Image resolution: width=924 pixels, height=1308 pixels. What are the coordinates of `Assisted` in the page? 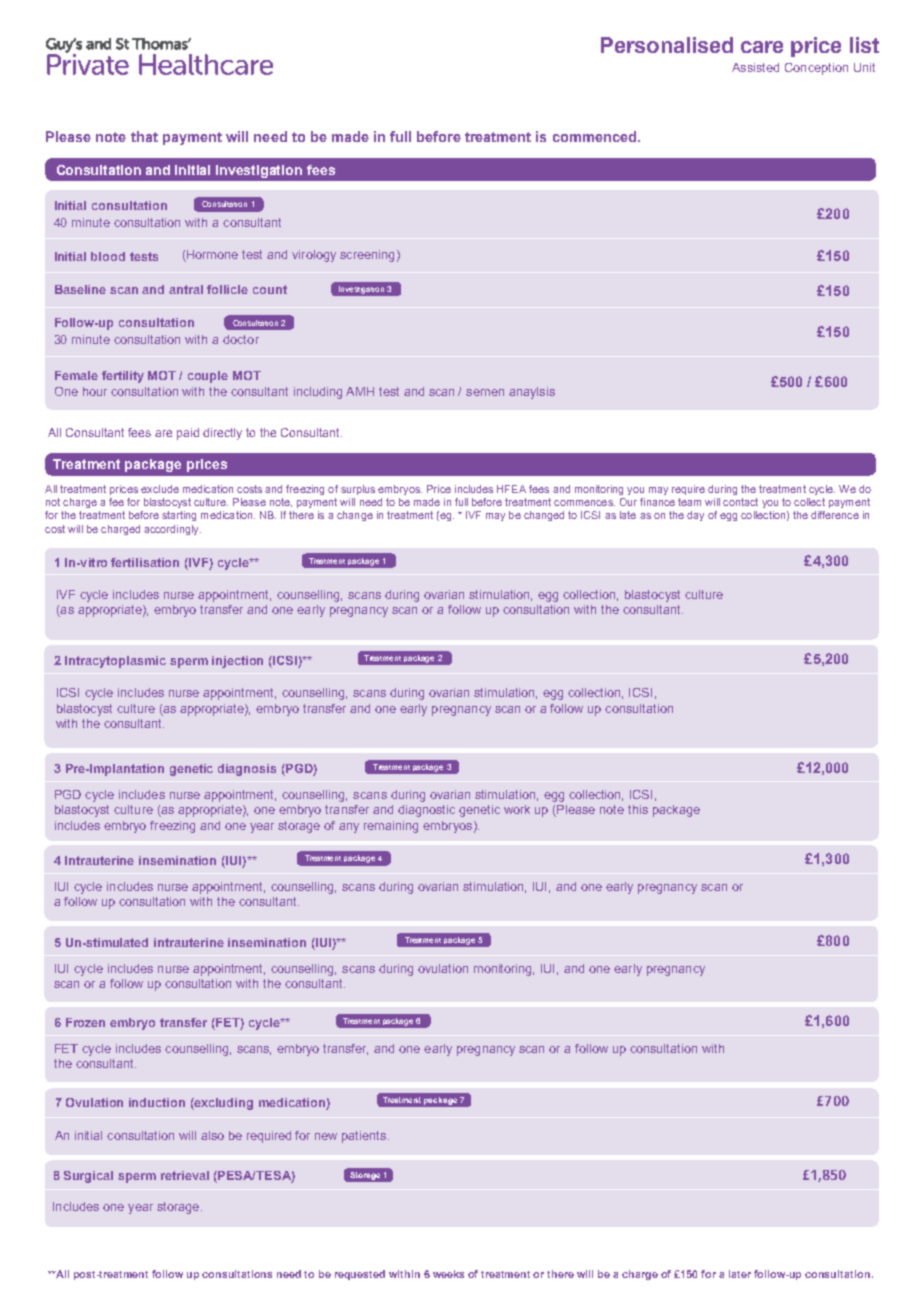 It's located at (755, 67).
